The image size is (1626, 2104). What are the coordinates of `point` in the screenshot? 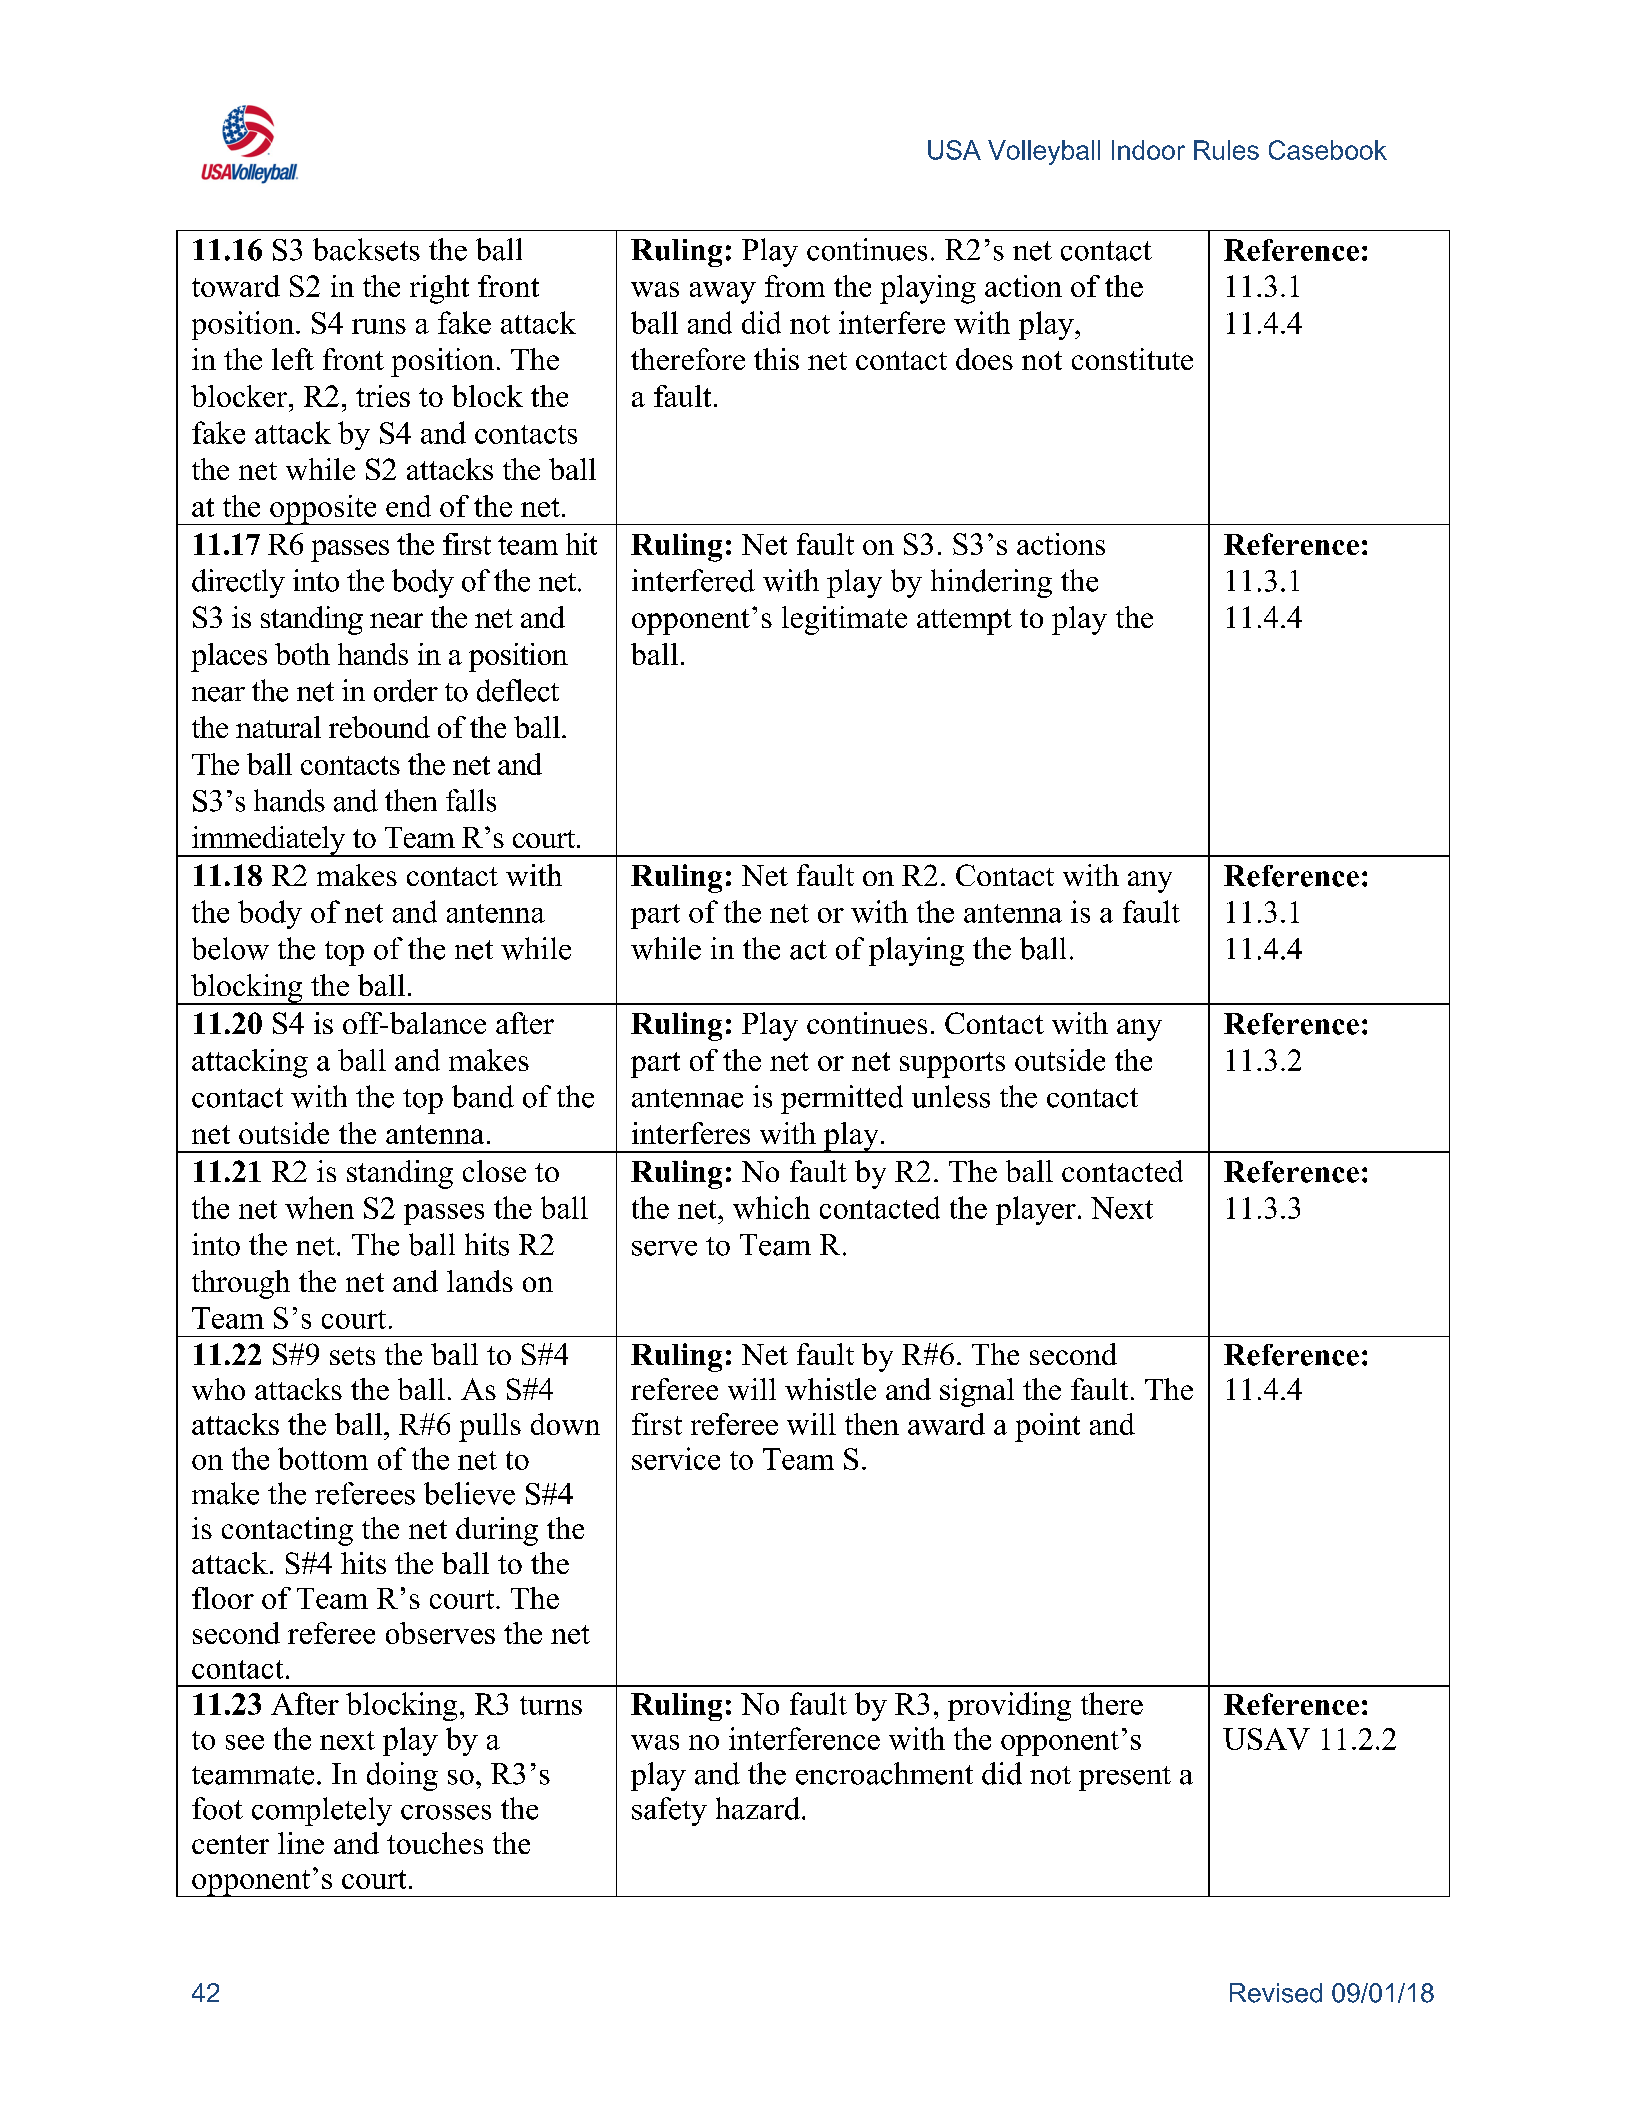 It's located at (1047, 1427).
